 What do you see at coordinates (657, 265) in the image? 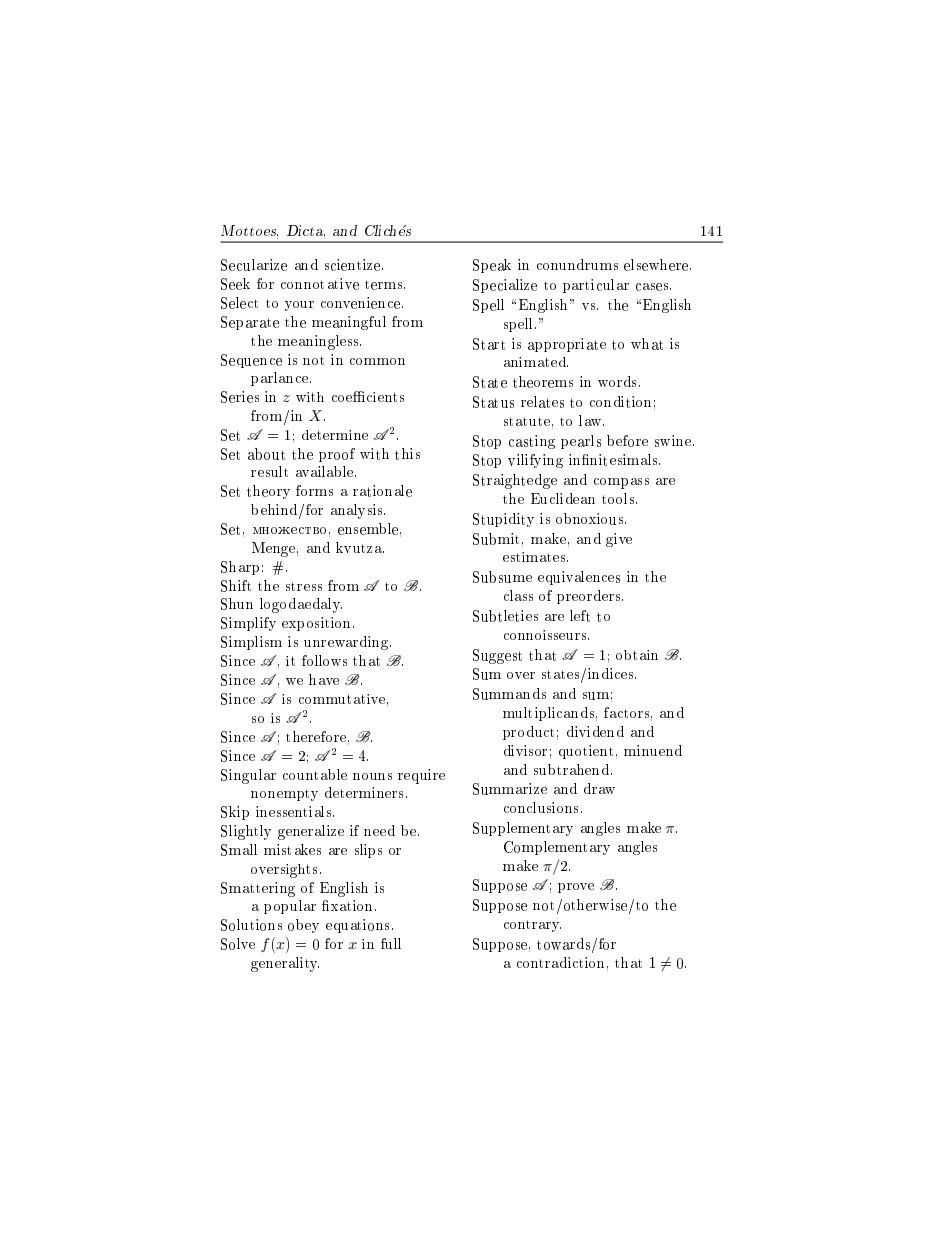
I see `elsewhere` at bounding box center [657, 265].
